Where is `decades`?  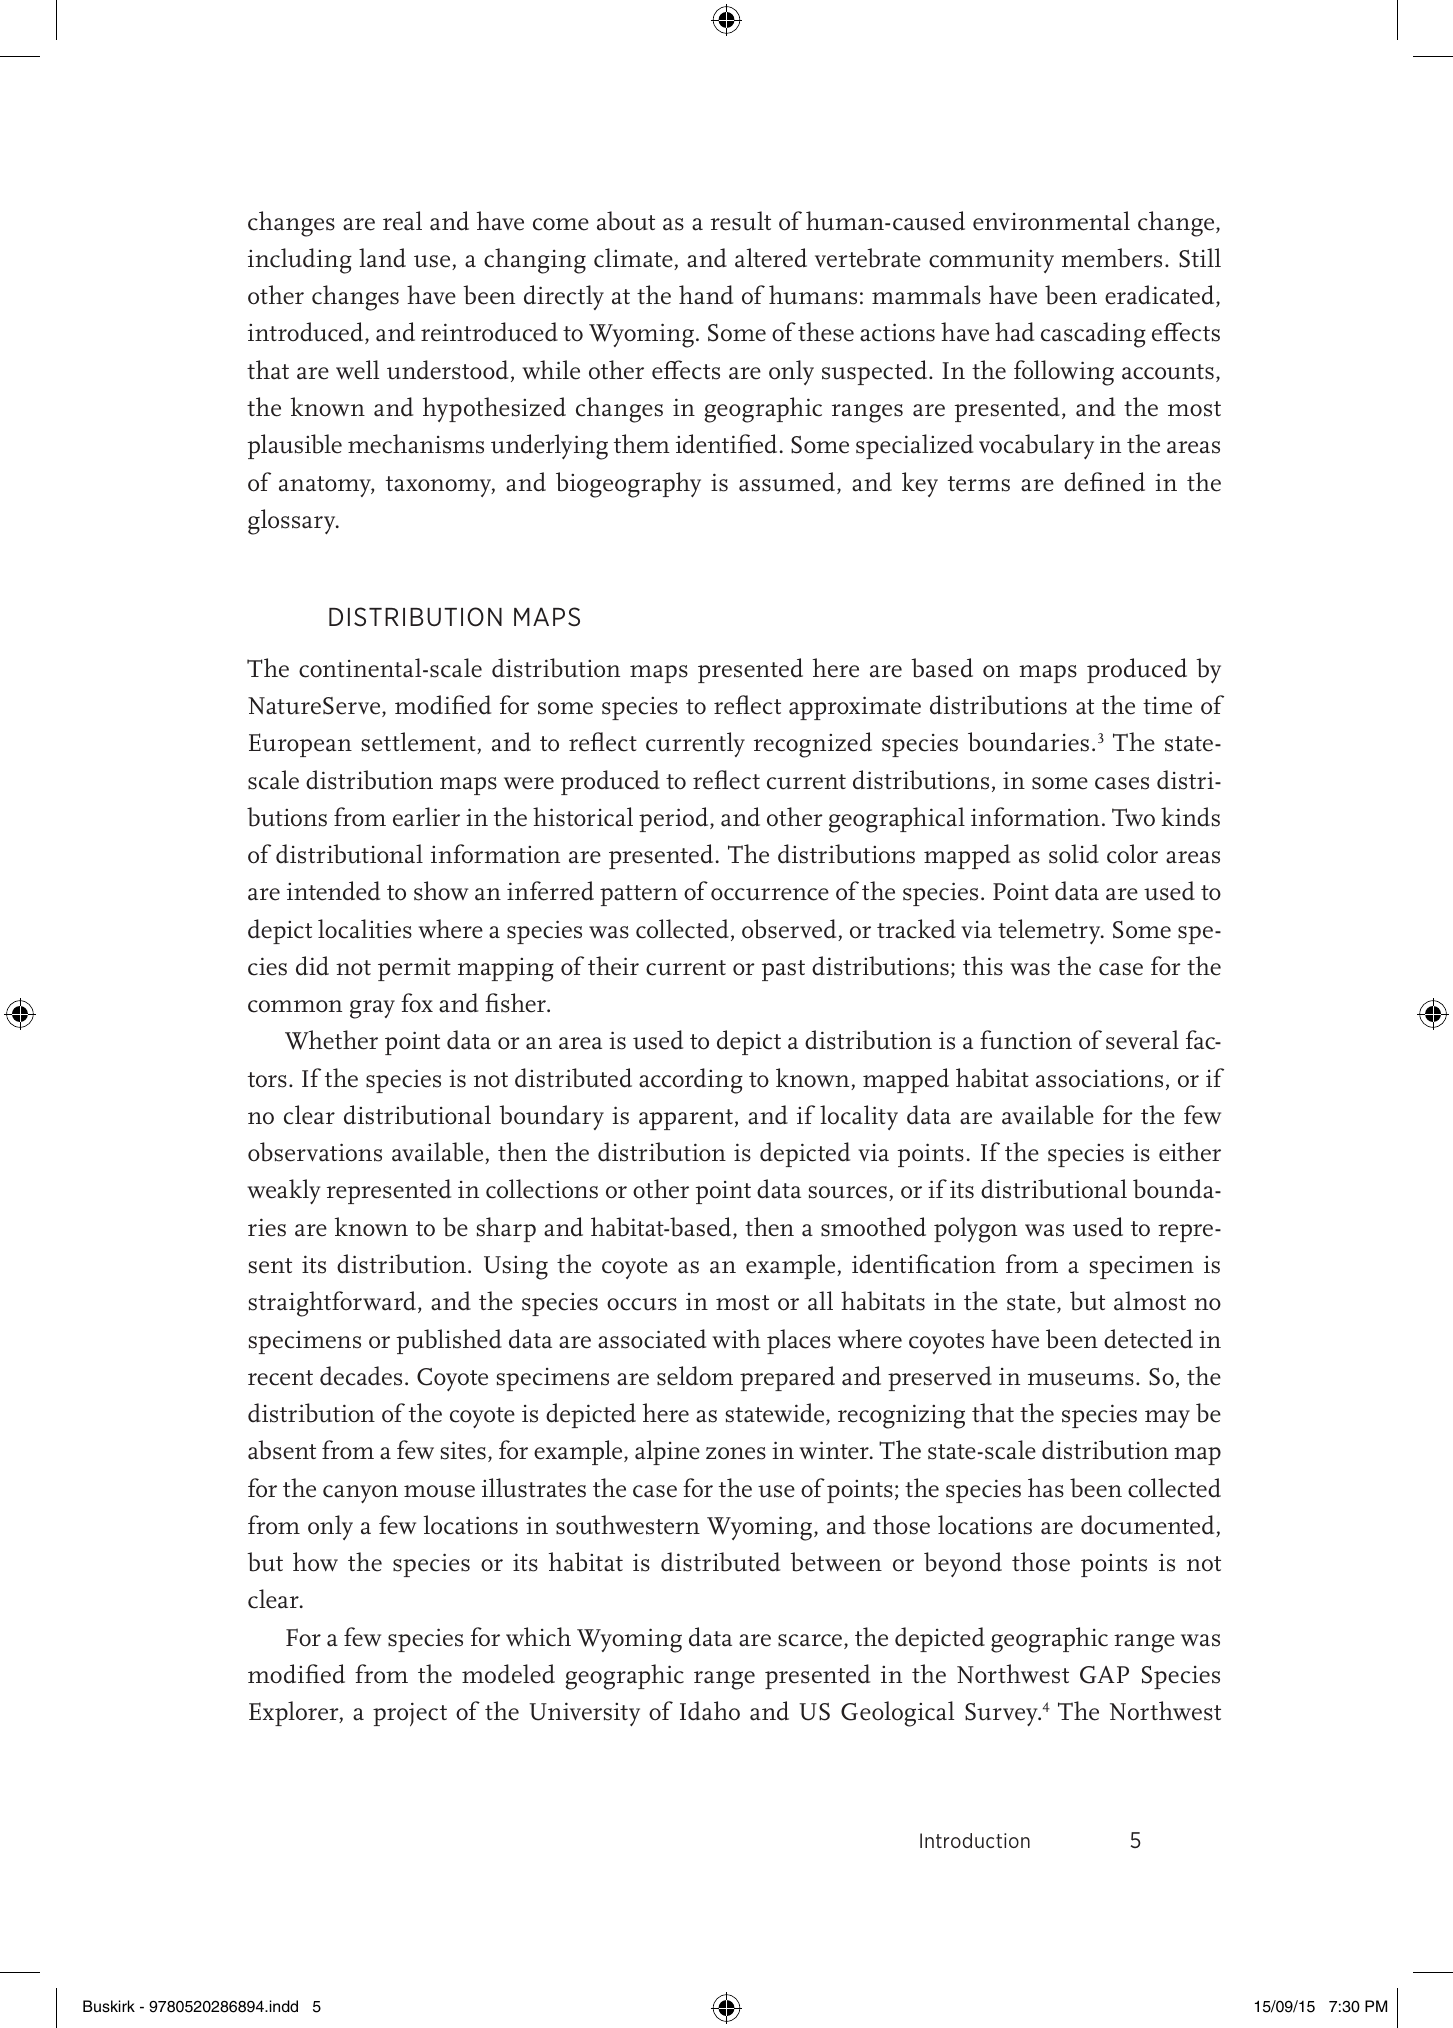
decades is located at coordinates (361, 1376).
